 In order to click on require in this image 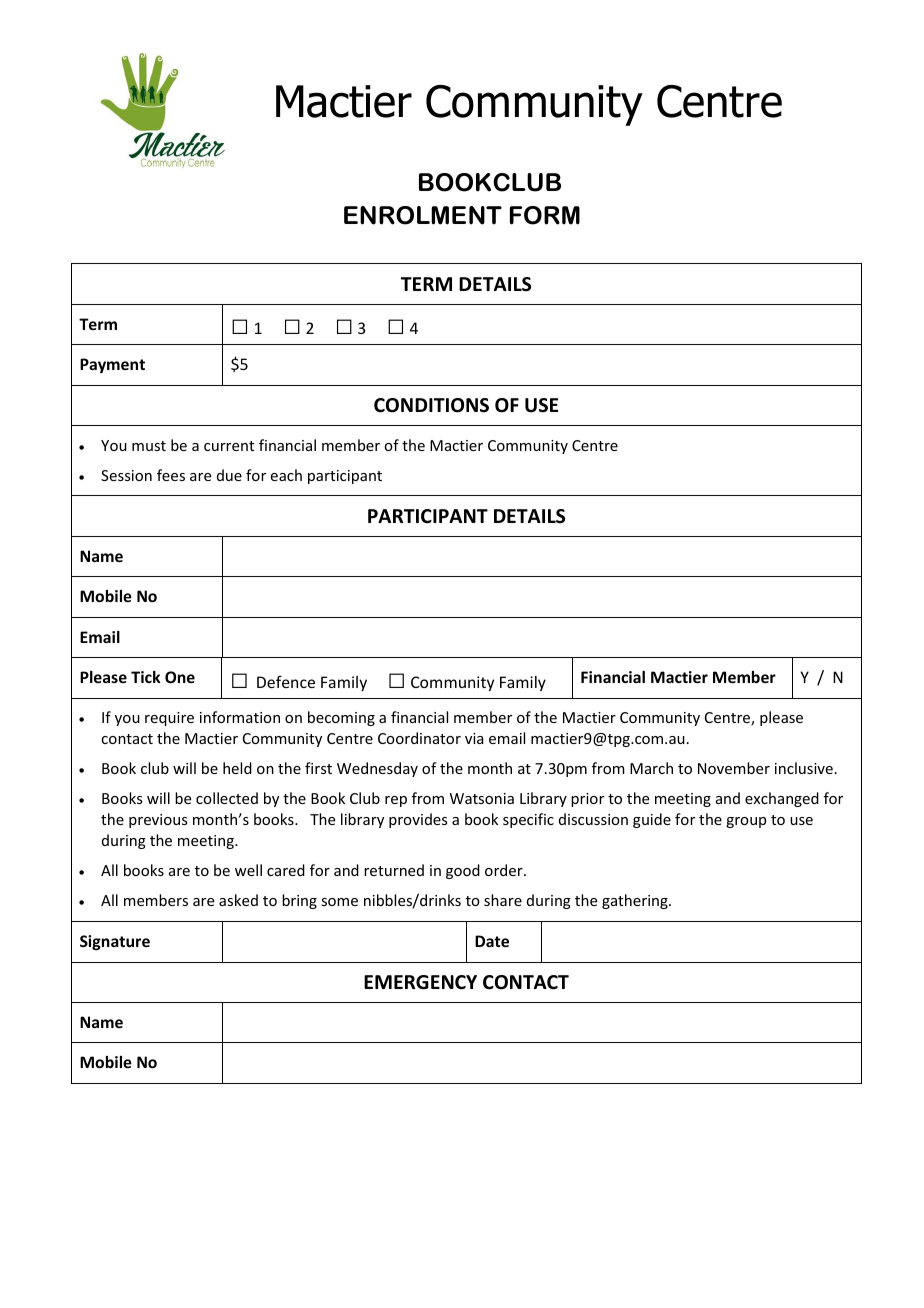, I will do `click(169, 719)`.
